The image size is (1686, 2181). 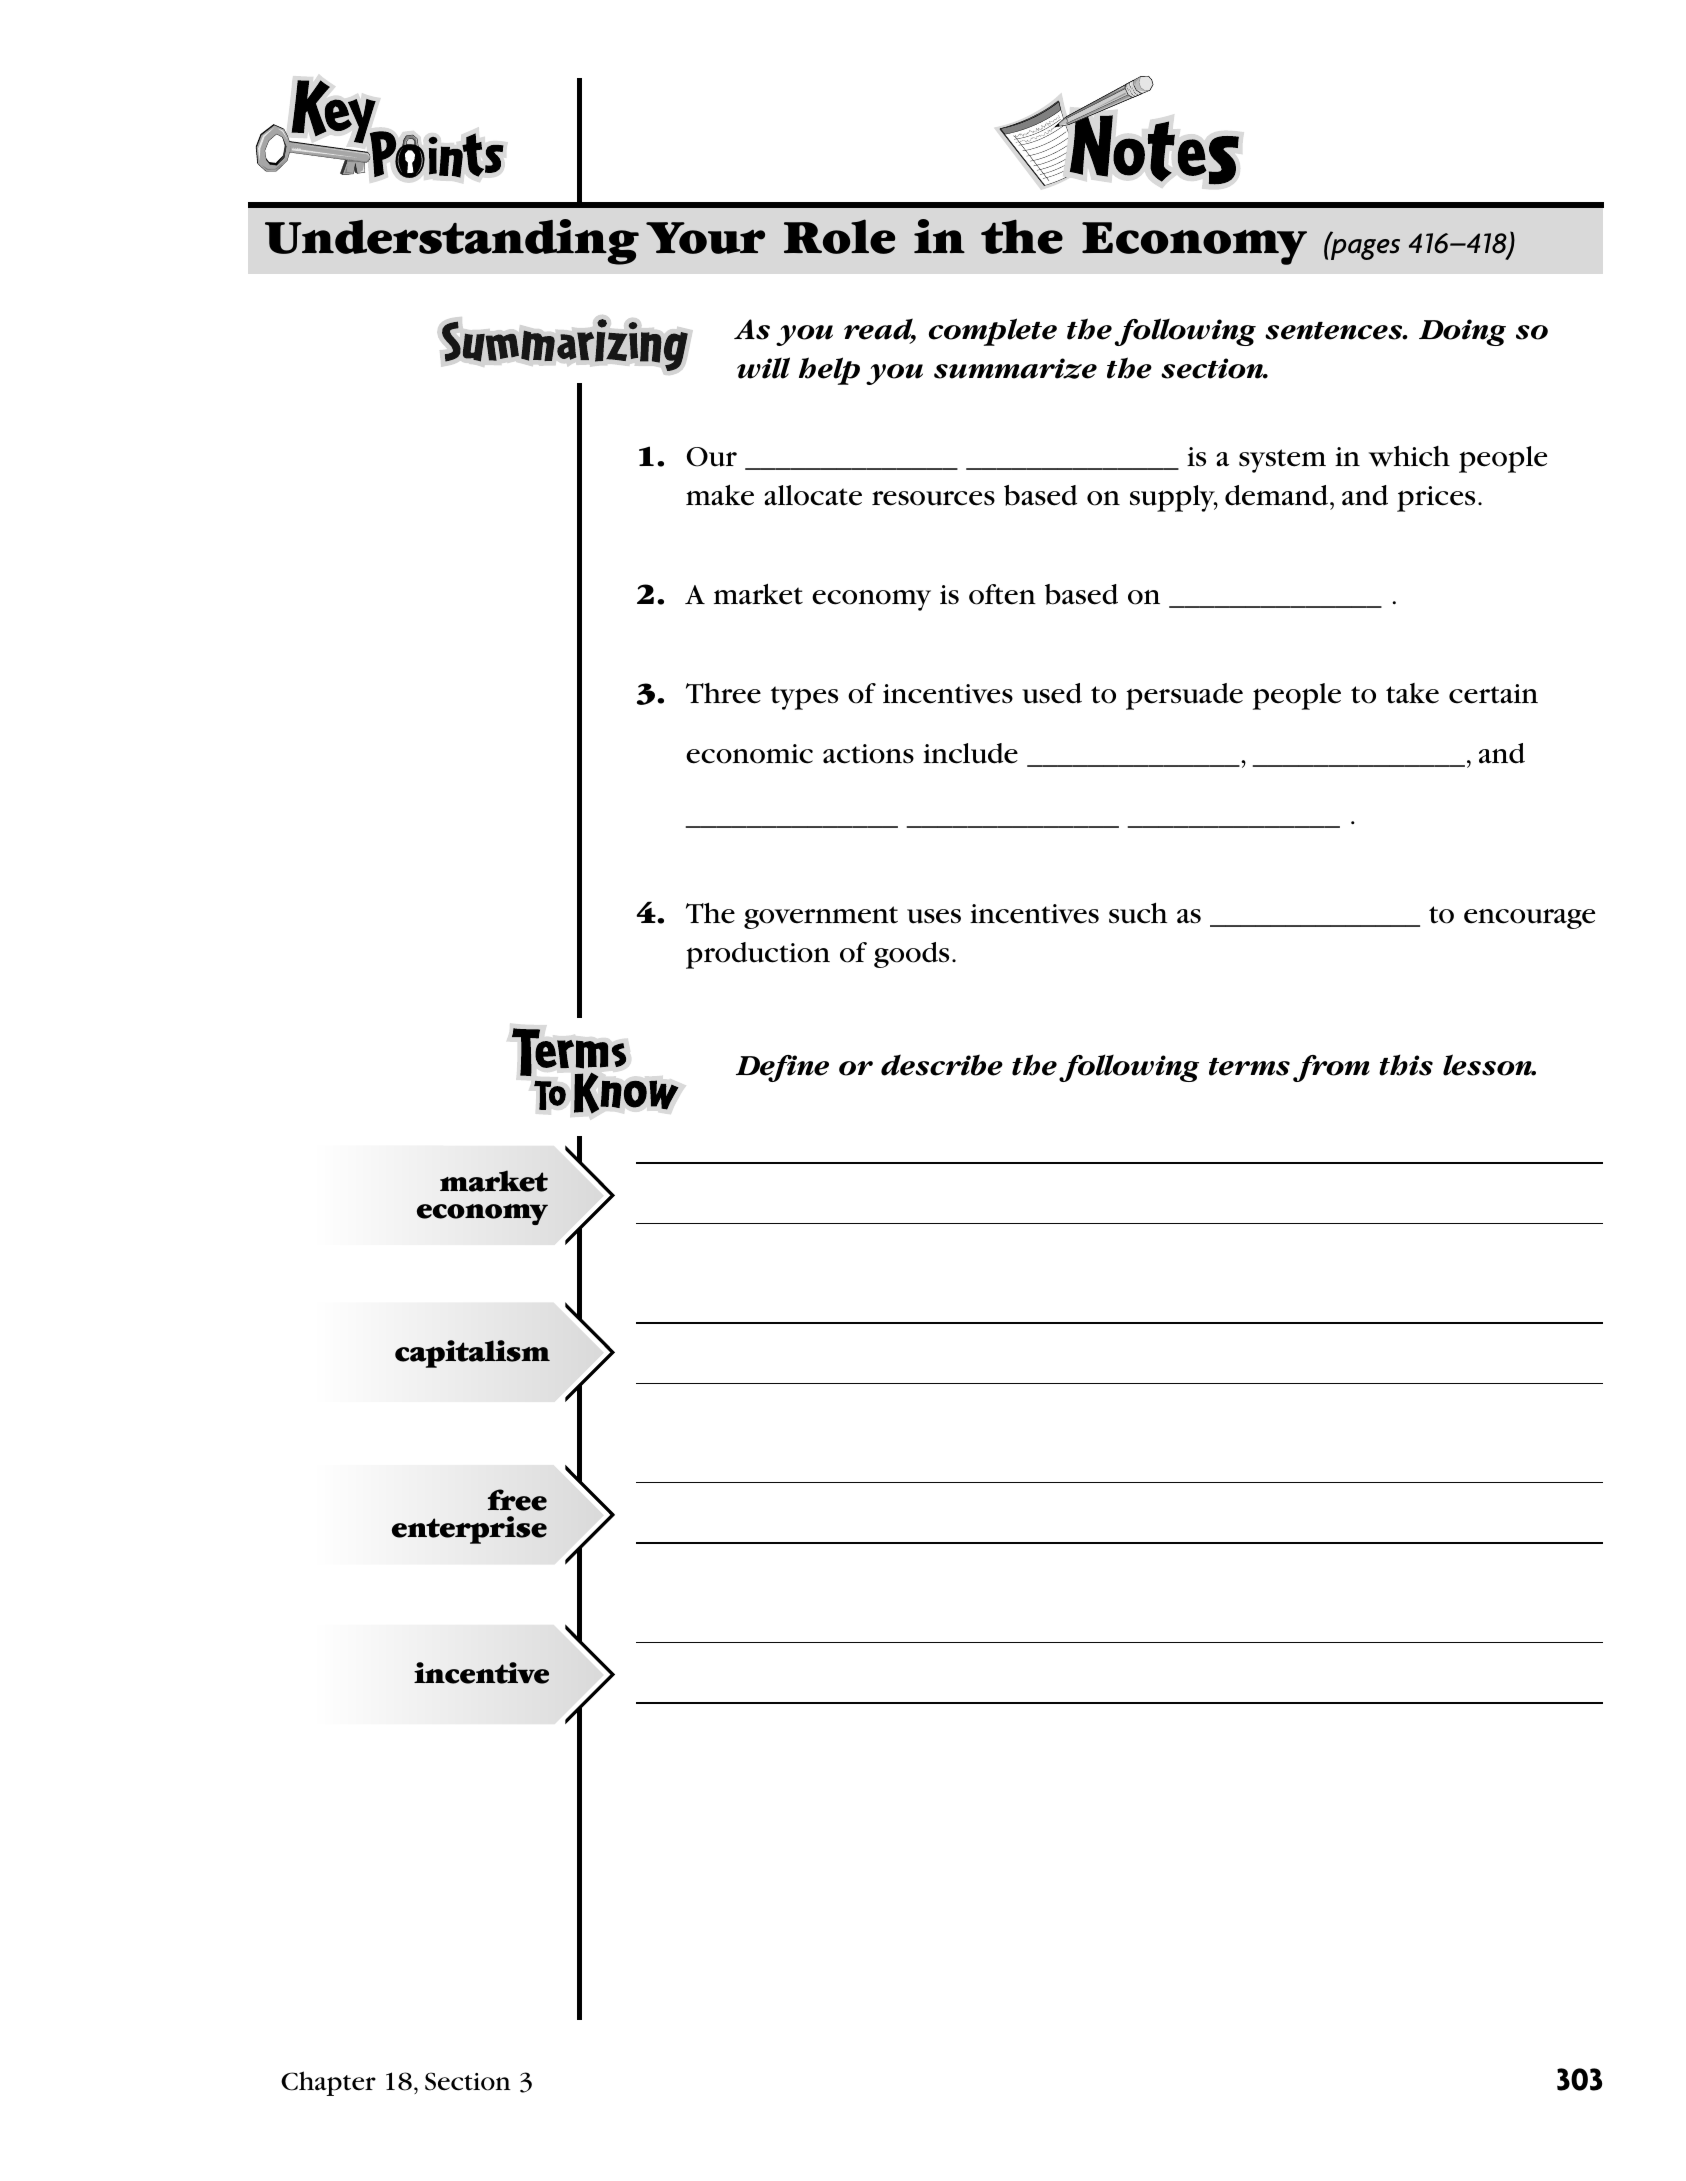 I want to click on enterprise, so click(x=469, y=1530).
